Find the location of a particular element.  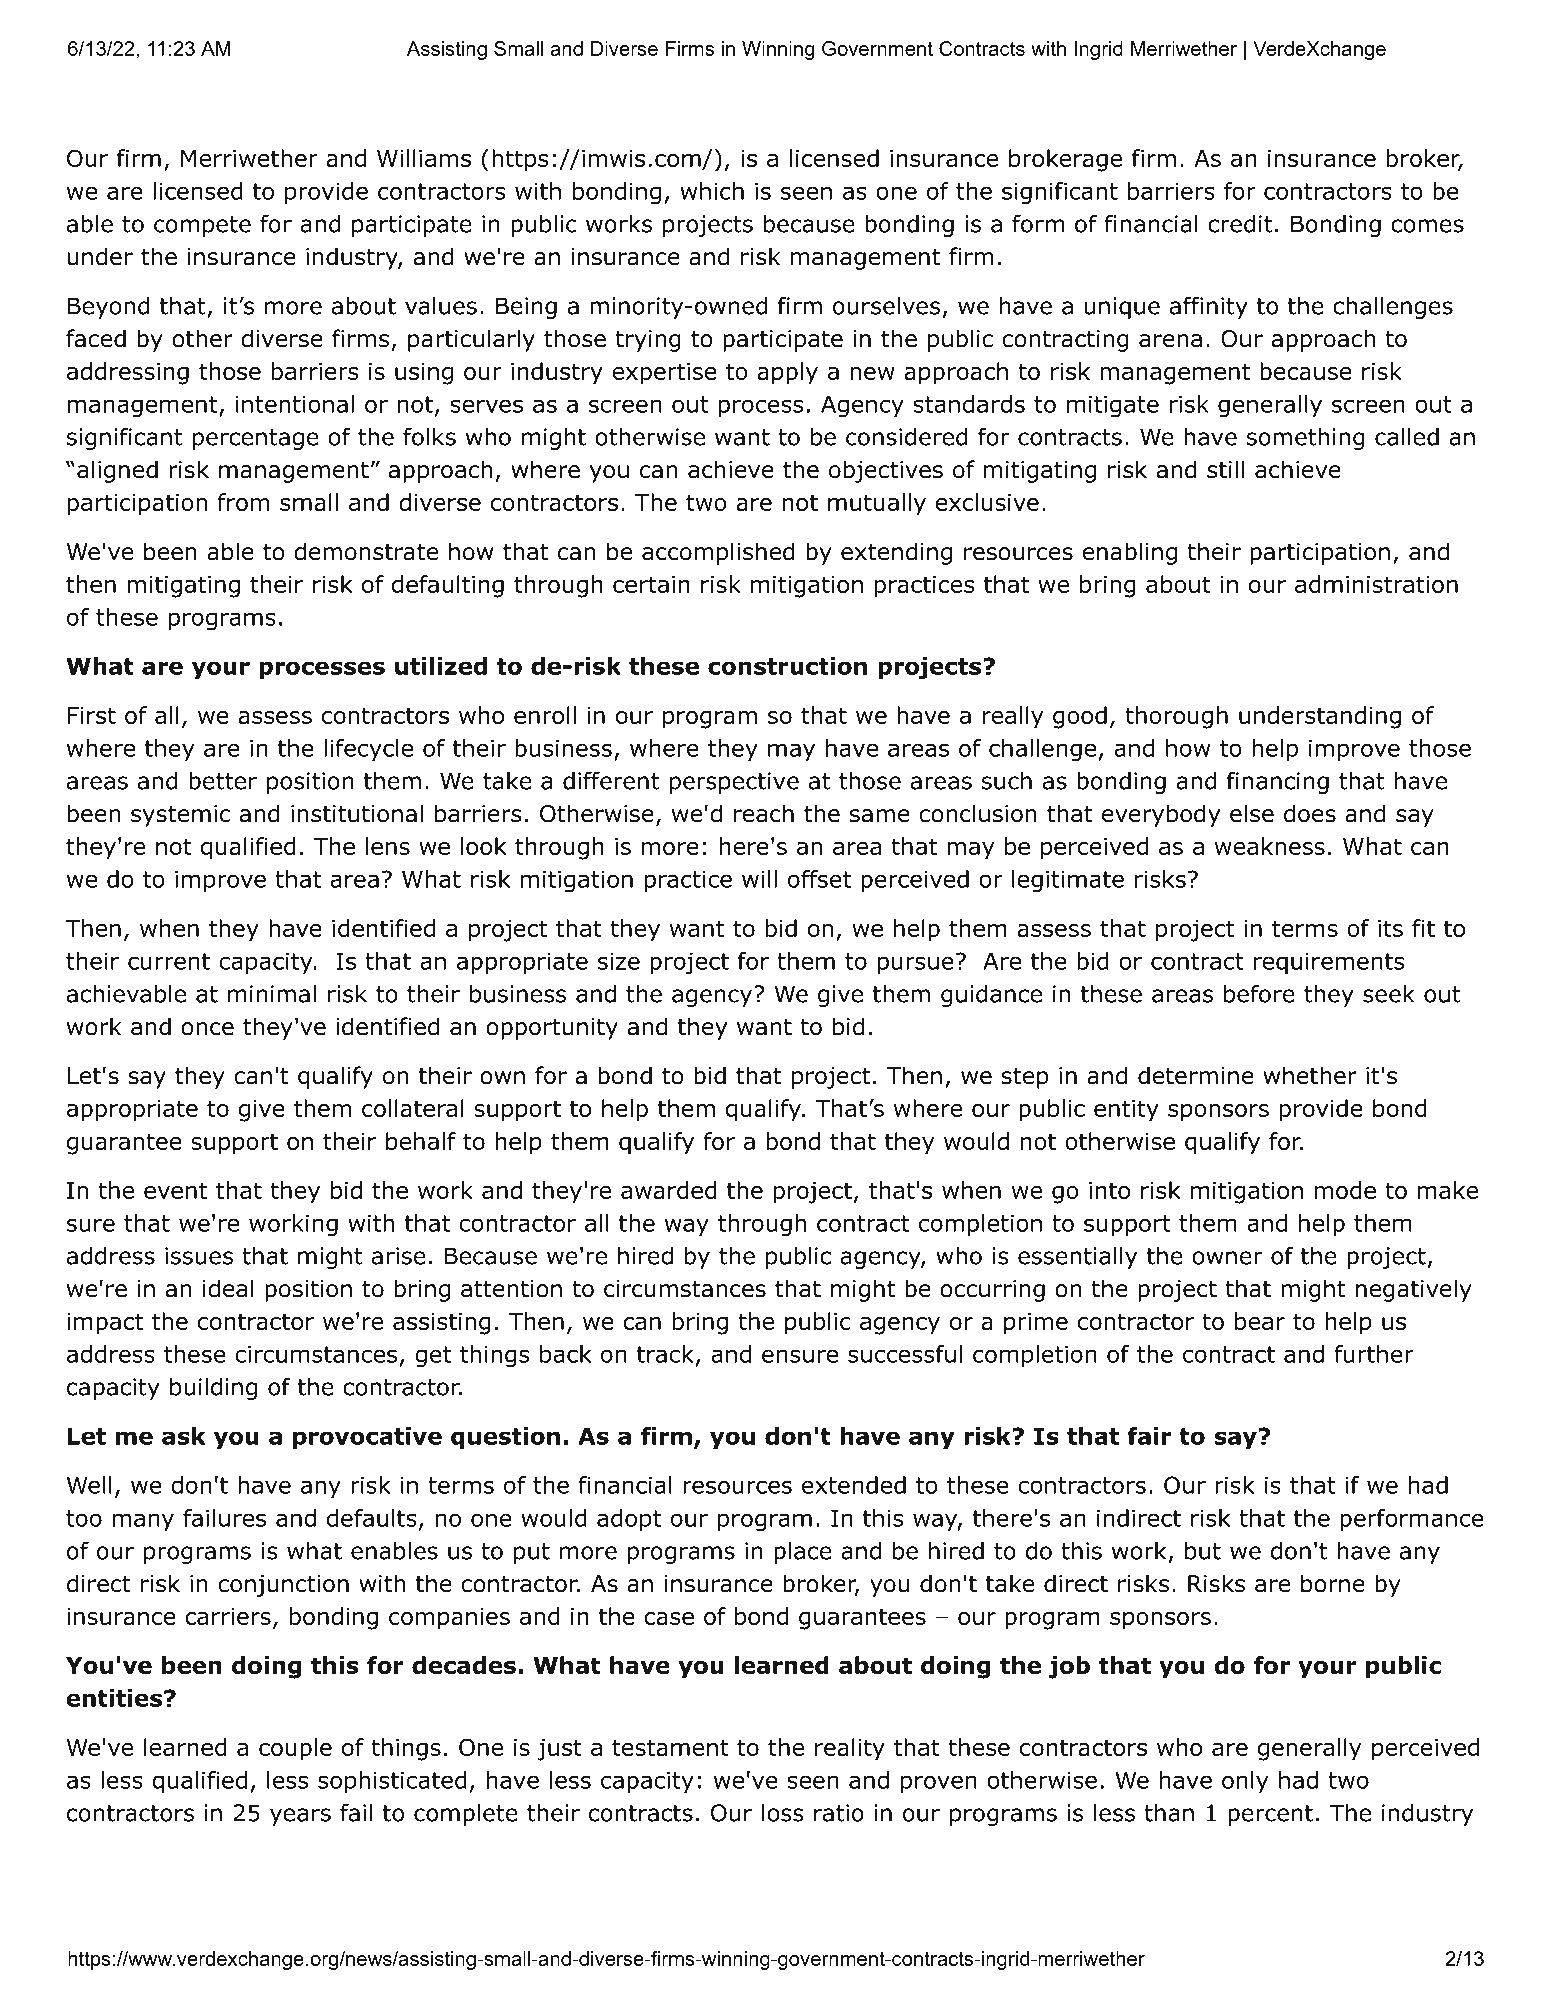

track is located at coordinates (665, 1354).
